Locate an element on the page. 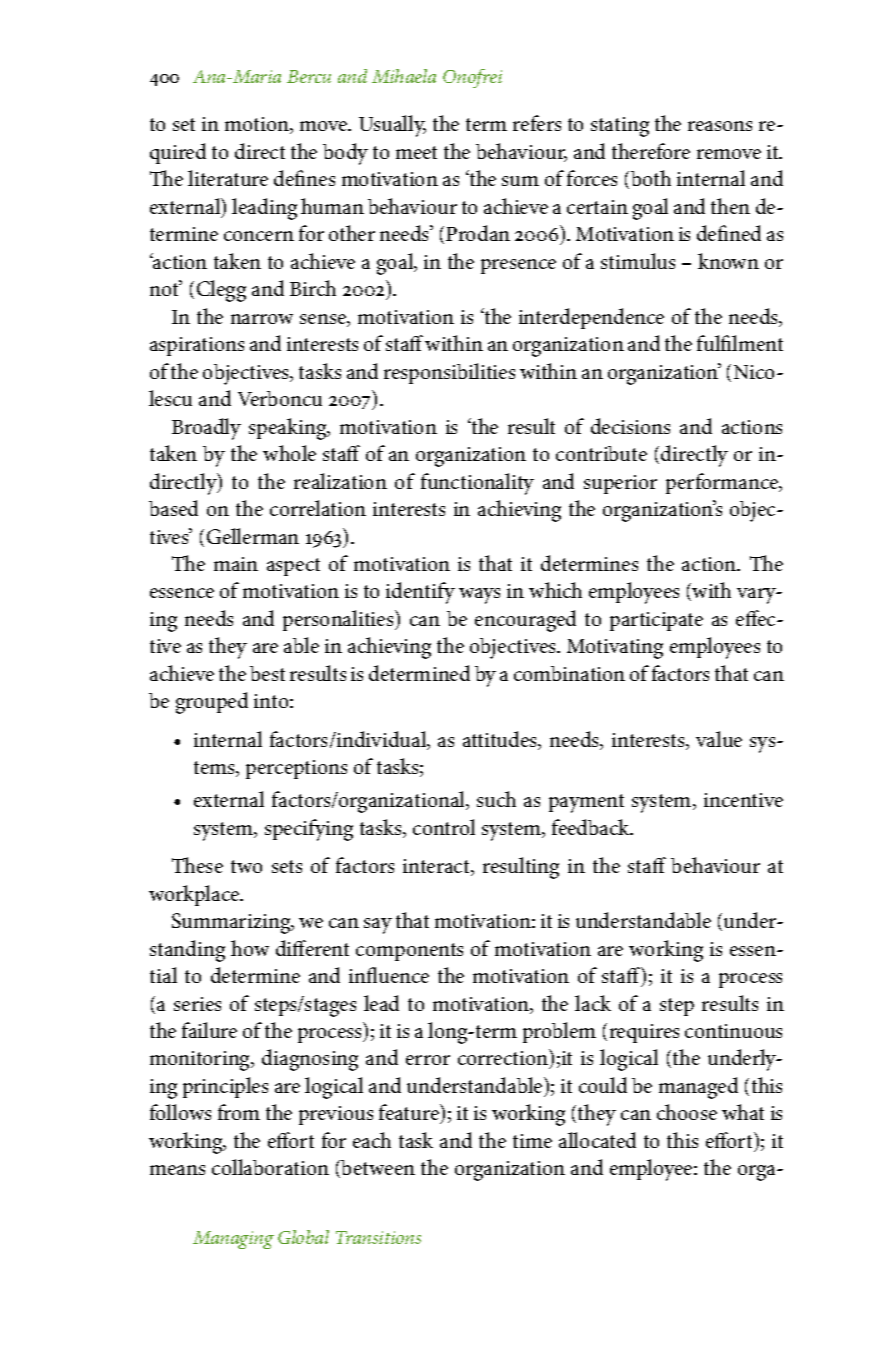 Image resolution: width=896 pixels, height=1345 pixels. Broadly is located at coordinates (206, 429).
